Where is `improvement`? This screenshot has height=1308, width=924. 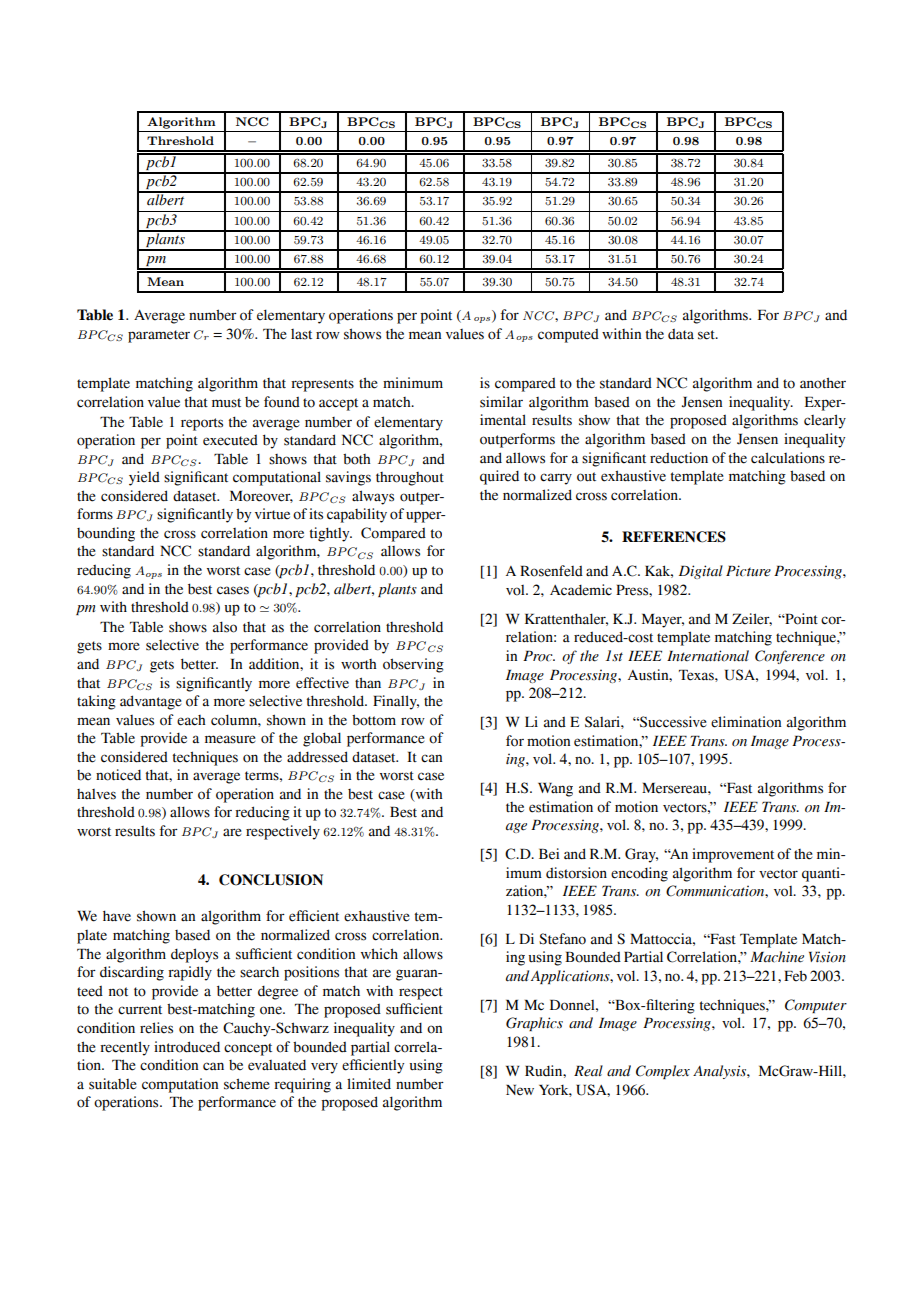 improvement is located at coordinates (733, 855).
